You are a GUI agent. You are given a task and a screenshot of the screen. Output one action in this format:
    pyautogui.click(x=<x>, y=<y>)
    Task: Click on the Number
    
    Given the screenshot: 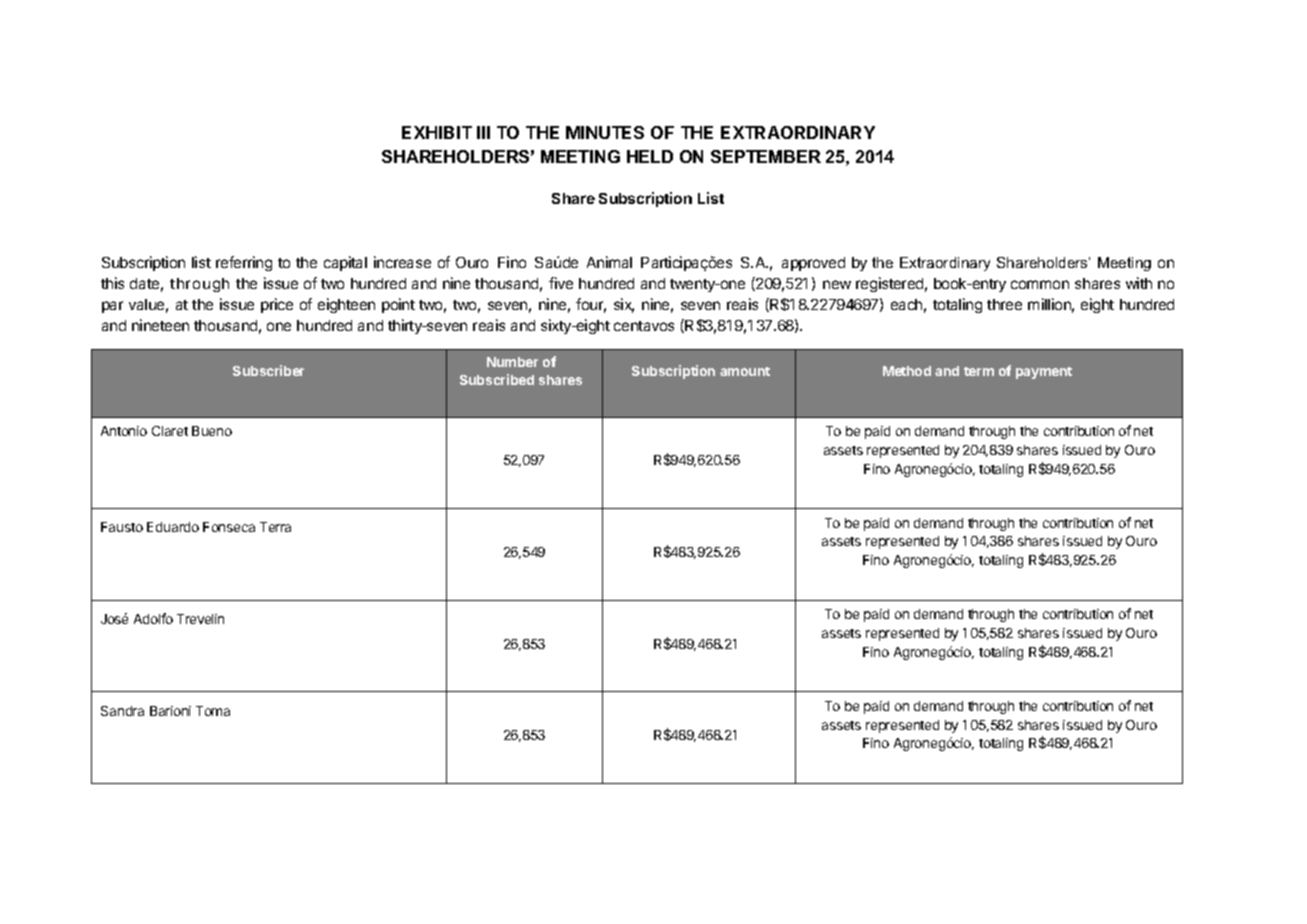 What is the action you would take?
    pyautogui.click(x=512, y=362)
